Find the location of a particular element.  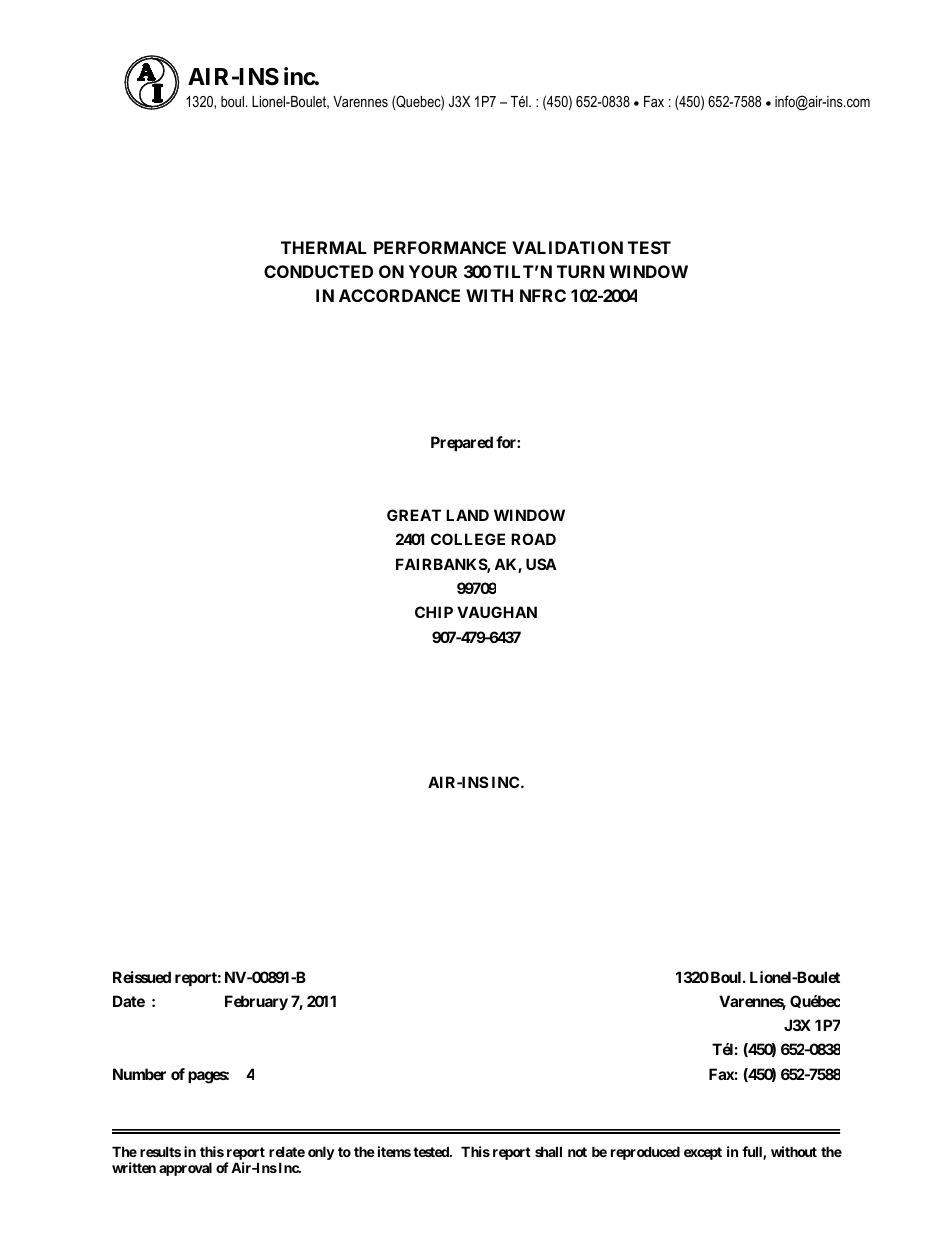

VAUGHAN is located at coordinates (497, 612).
